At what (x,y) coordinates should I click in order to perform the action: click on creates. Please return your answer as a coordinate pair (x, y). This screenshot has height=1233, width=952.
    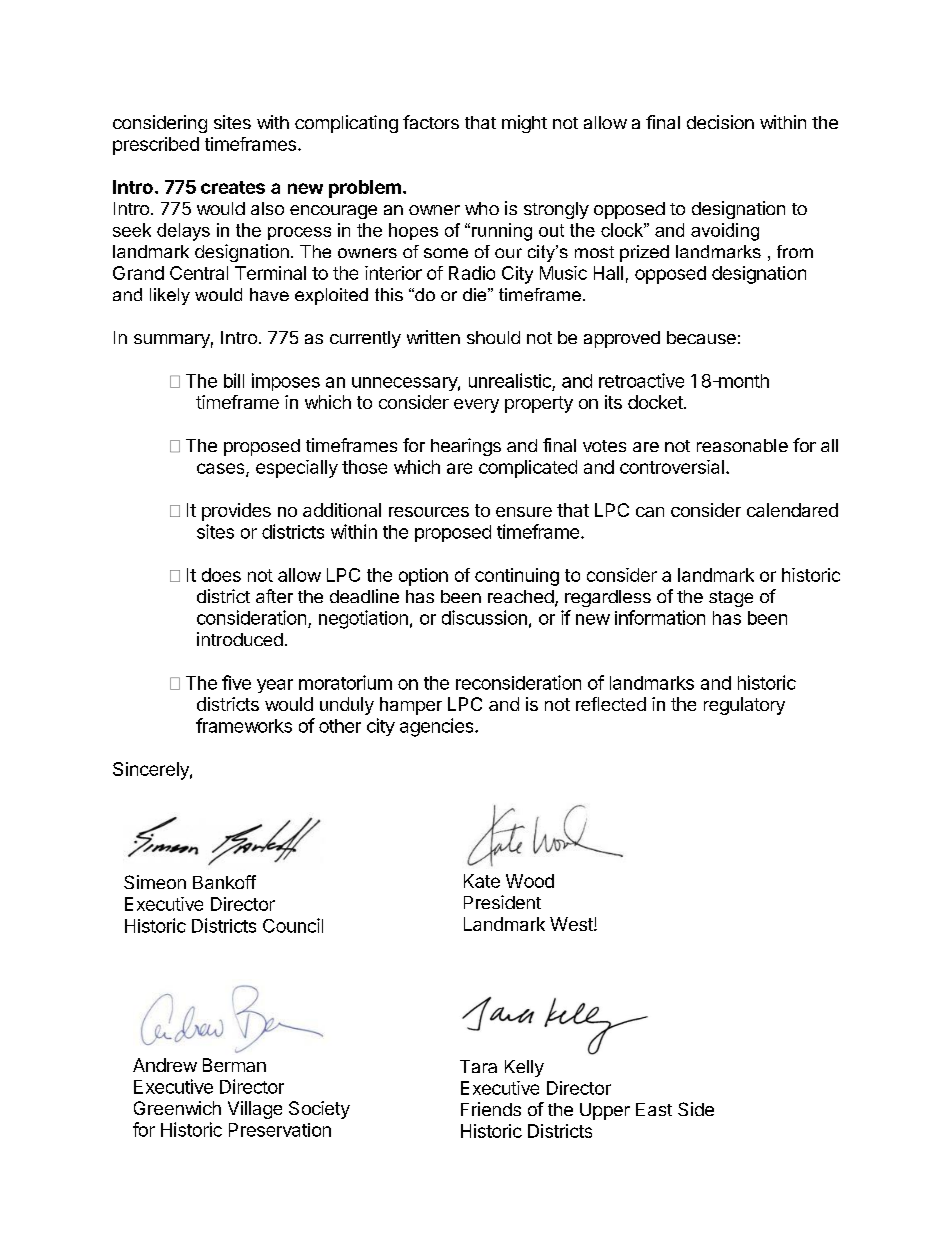
    Looking at the image, I should click on (233, 187).
